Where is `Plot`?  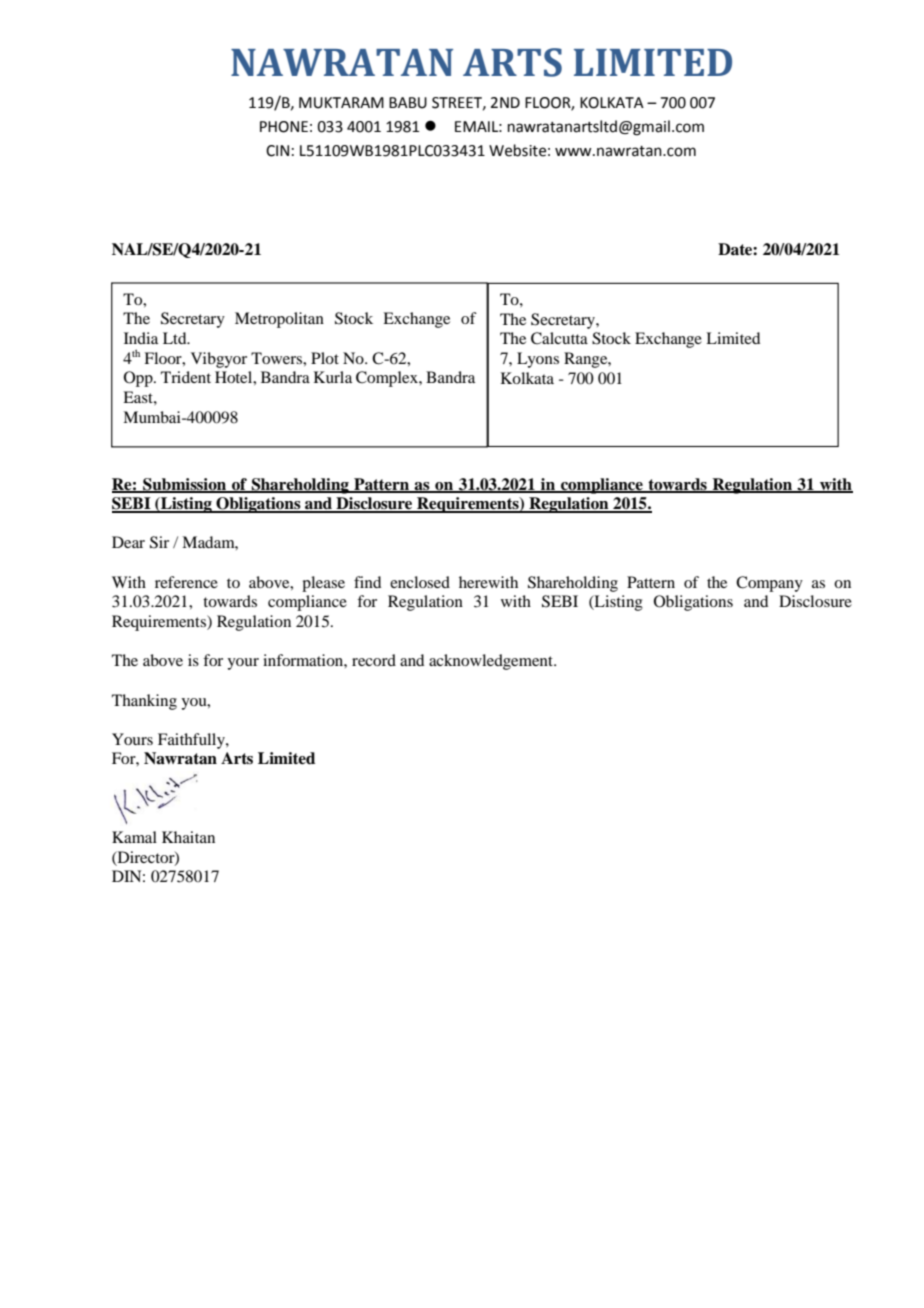
Plot is located at coordinates (325, 358).
